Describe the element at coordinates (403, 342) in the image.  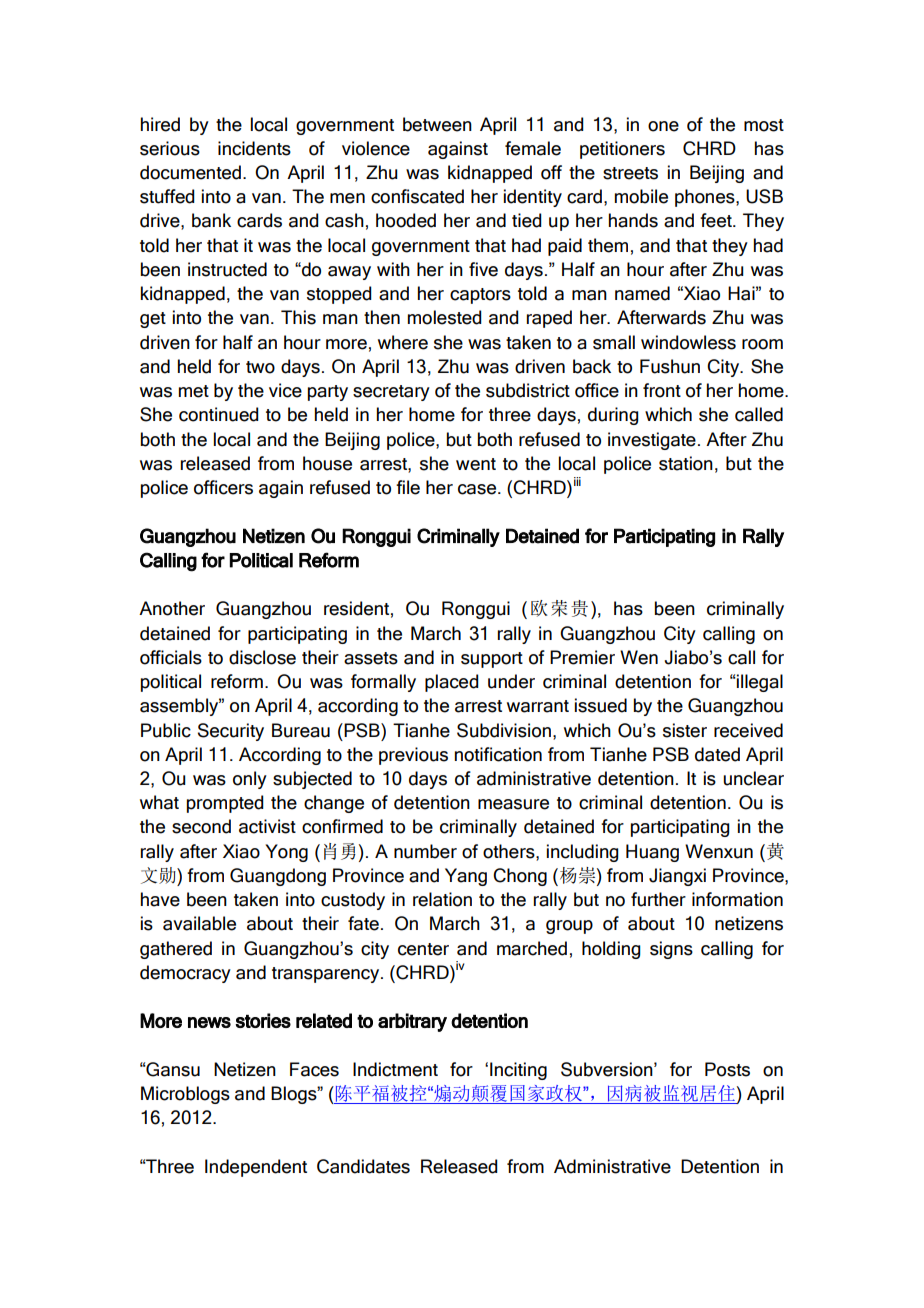
I see `where` at that location.
